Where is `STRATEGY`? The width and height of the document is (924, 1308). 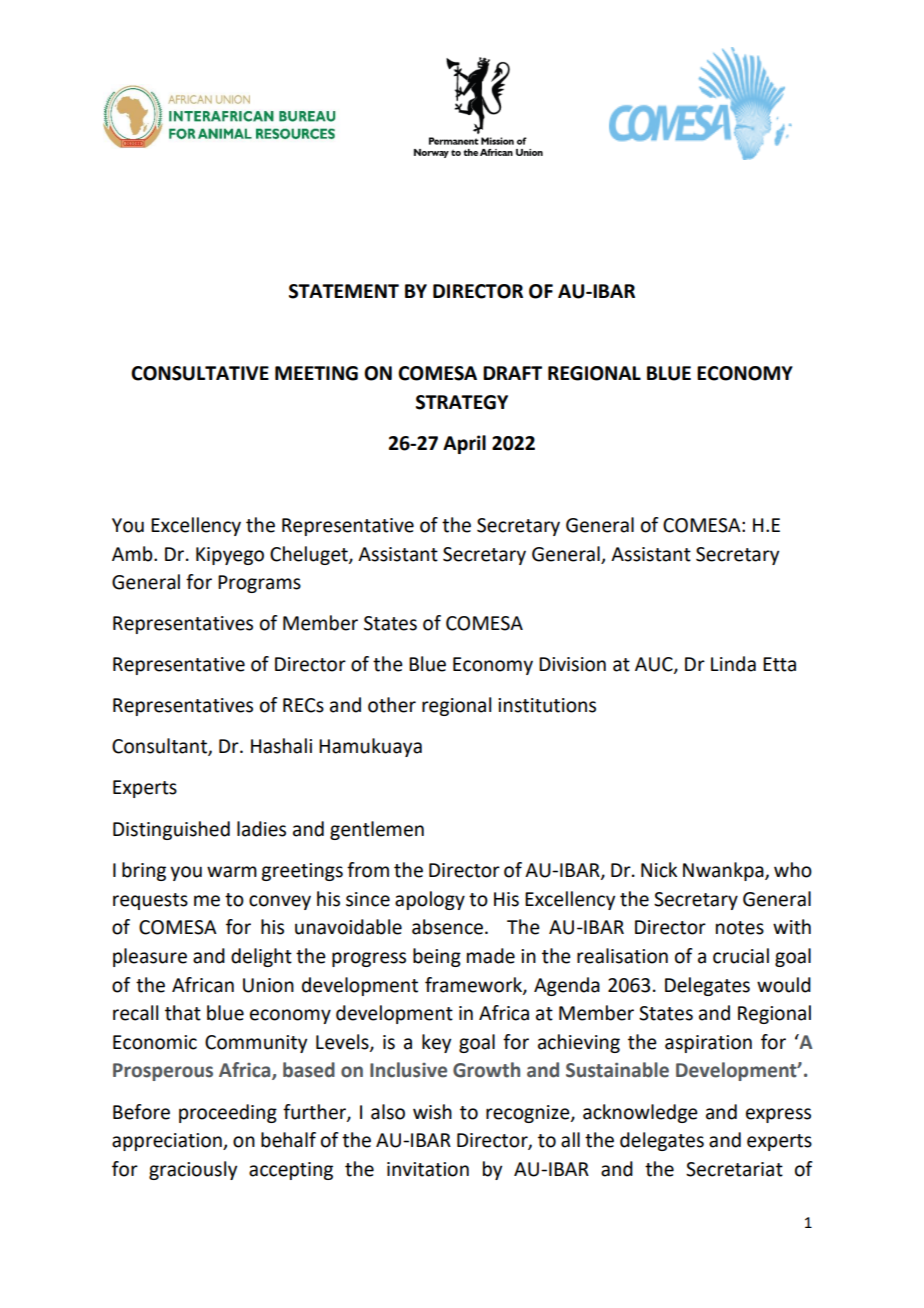
STRATEGY is located at coordinates (462, 402).
